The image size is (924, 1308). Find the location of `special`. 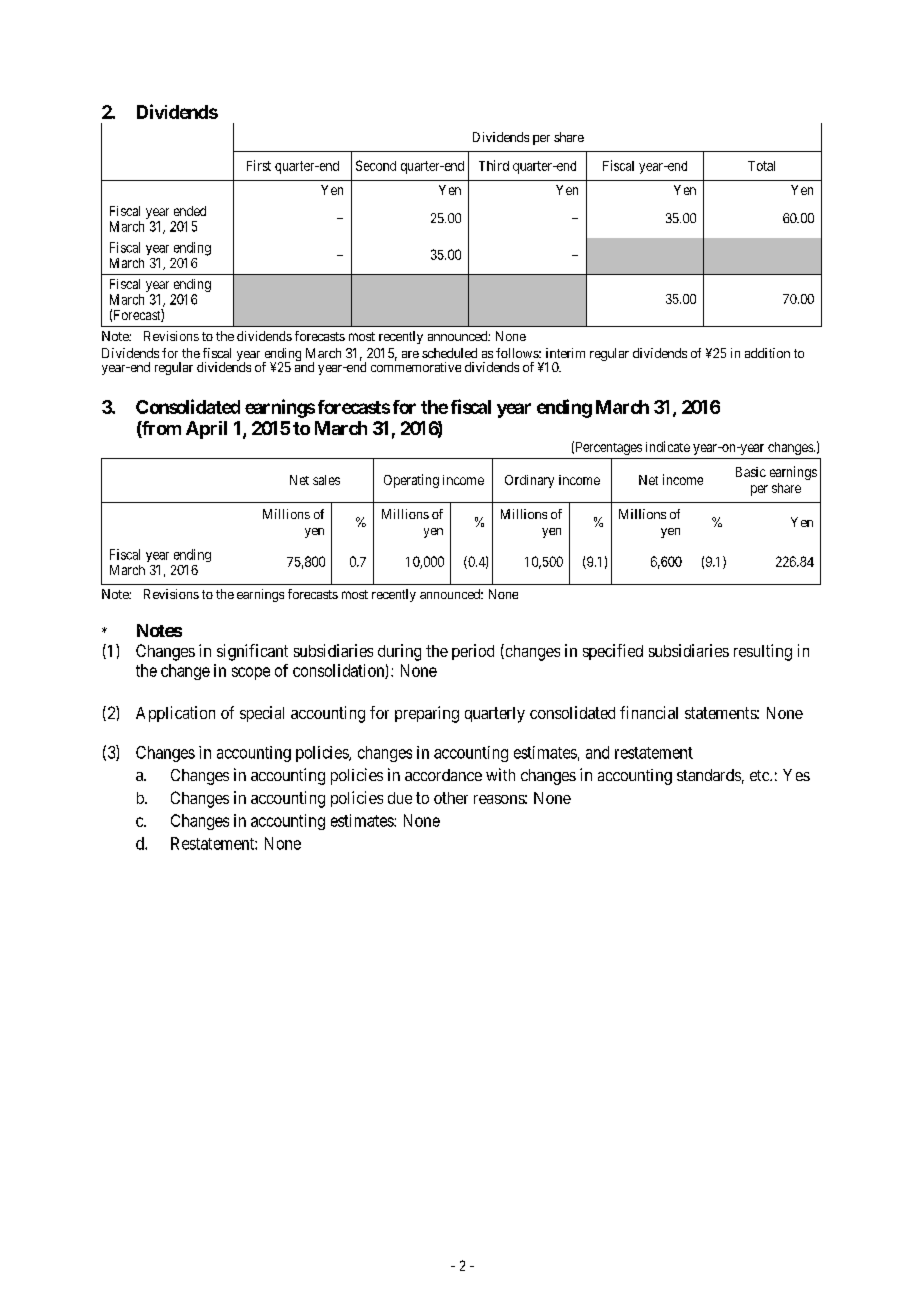

special is located at coordinates (262, 714).
